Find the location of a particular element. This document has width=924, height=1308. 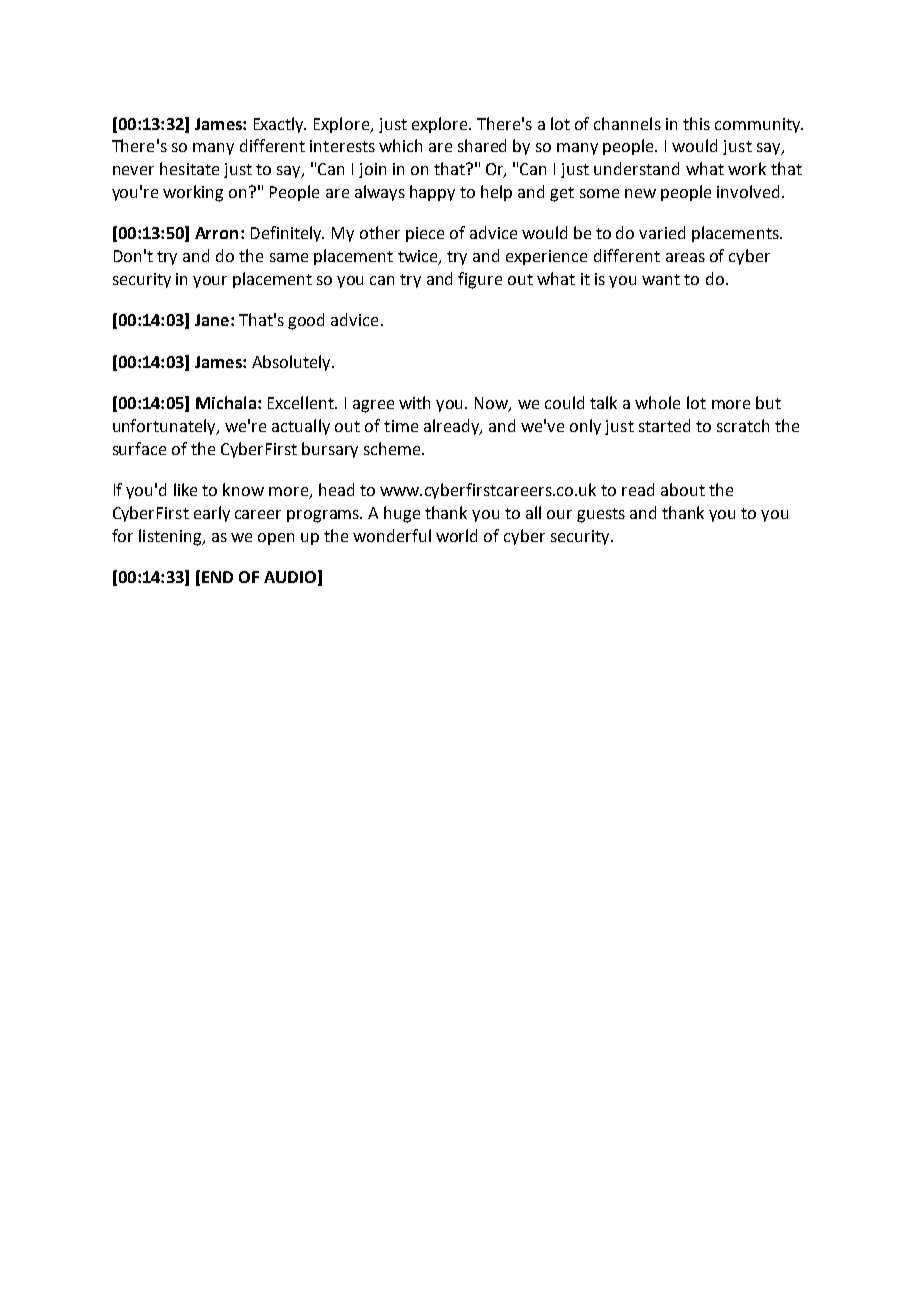

this is located at coordinates (696, 123).
